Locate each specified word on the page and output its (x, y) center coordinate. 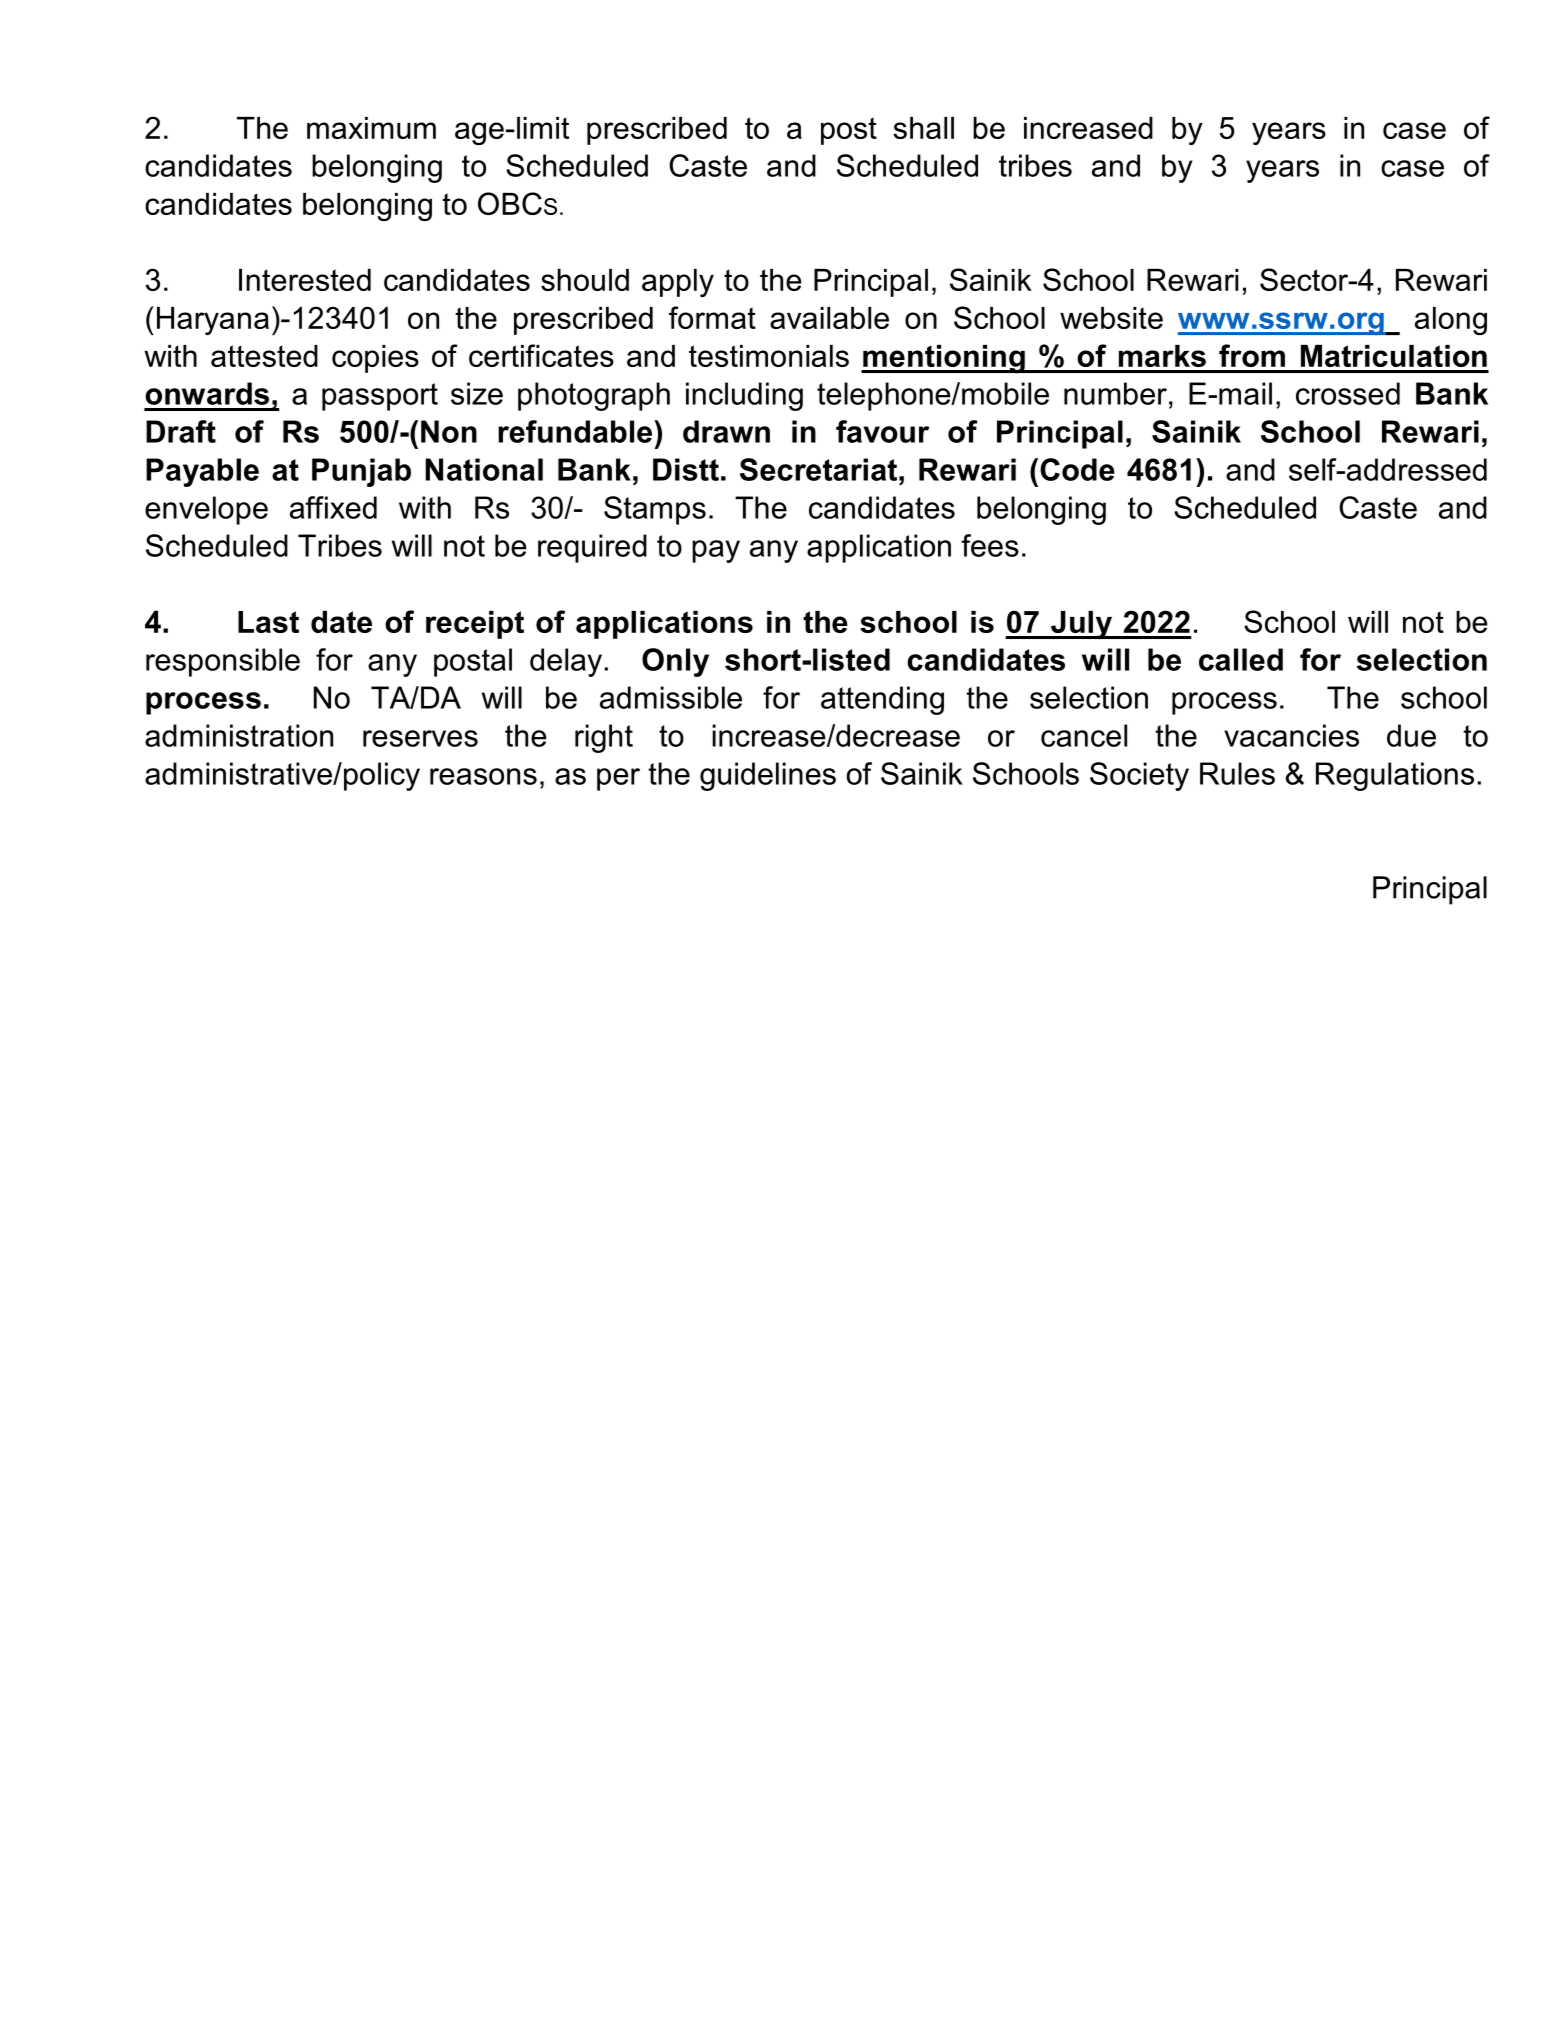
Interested (305, 280)
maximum (371, 128)
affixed (333, 507)
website (1111, 318)
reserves (420, 738)
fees (990, 545)
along (1451, 321)
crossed (1348, 393)
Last (268, 622)
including (744, 396)
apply (678, 283)
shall (924, 128)
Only (675, 662)
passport (380, 397)
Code (1077, 469)
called (1241, 659)
